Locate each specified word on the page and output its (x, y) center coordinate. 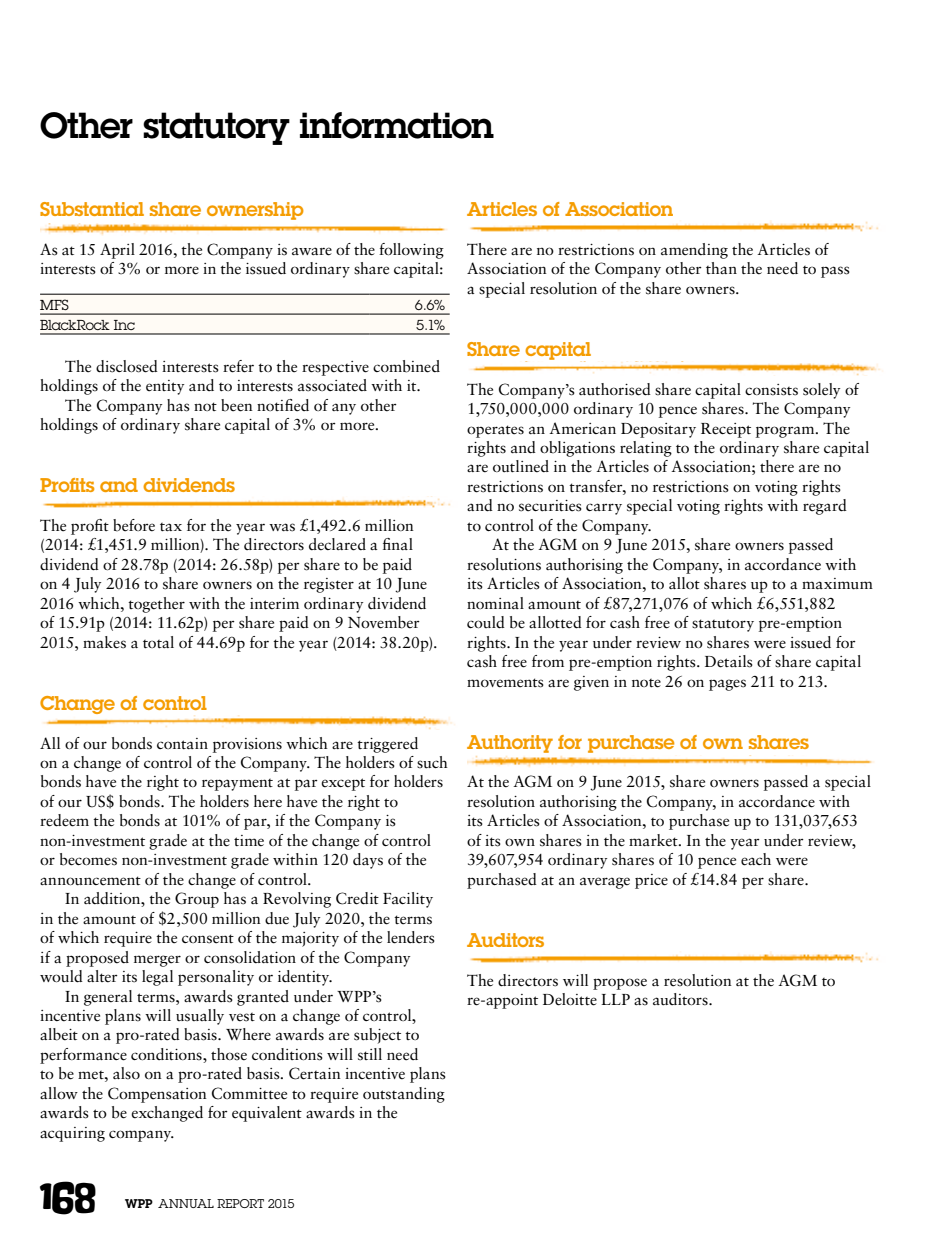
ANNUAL (186, 1203)
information (397, 125)
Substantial (92, 209)
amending (694, 251)
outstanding (404, 1095)
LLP (615, 999)
